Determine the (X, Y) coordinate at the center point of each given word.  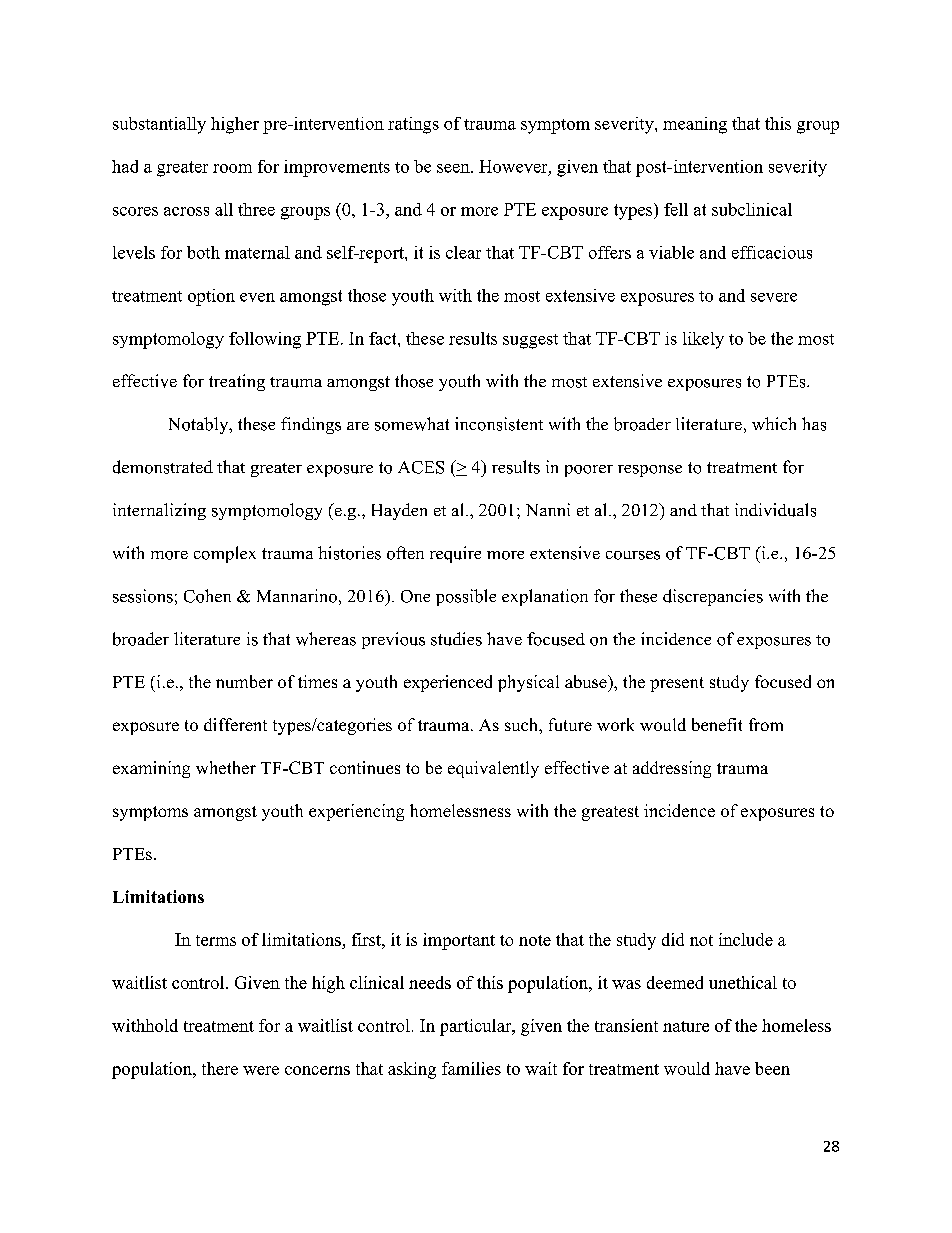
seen (454, 168)
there (220, 1068)
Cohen (207, 596)
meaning (695, 125)
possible (466, 597)
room (232, 168)
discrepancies (713, 597)
